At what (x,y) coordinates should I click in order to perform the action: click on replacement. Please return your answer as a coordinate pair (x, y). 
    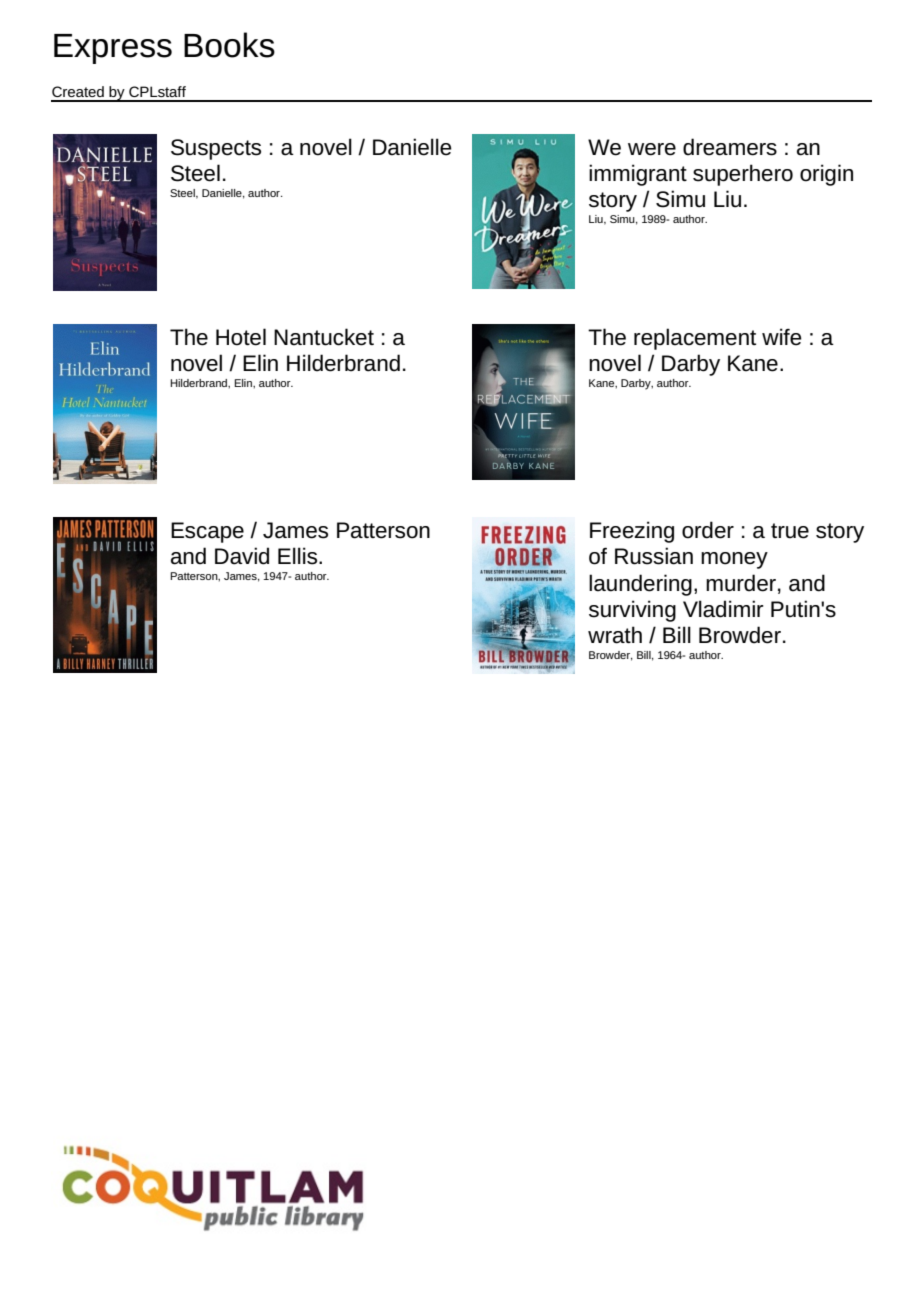
    Looking at the image, I should click on (695, 339).
